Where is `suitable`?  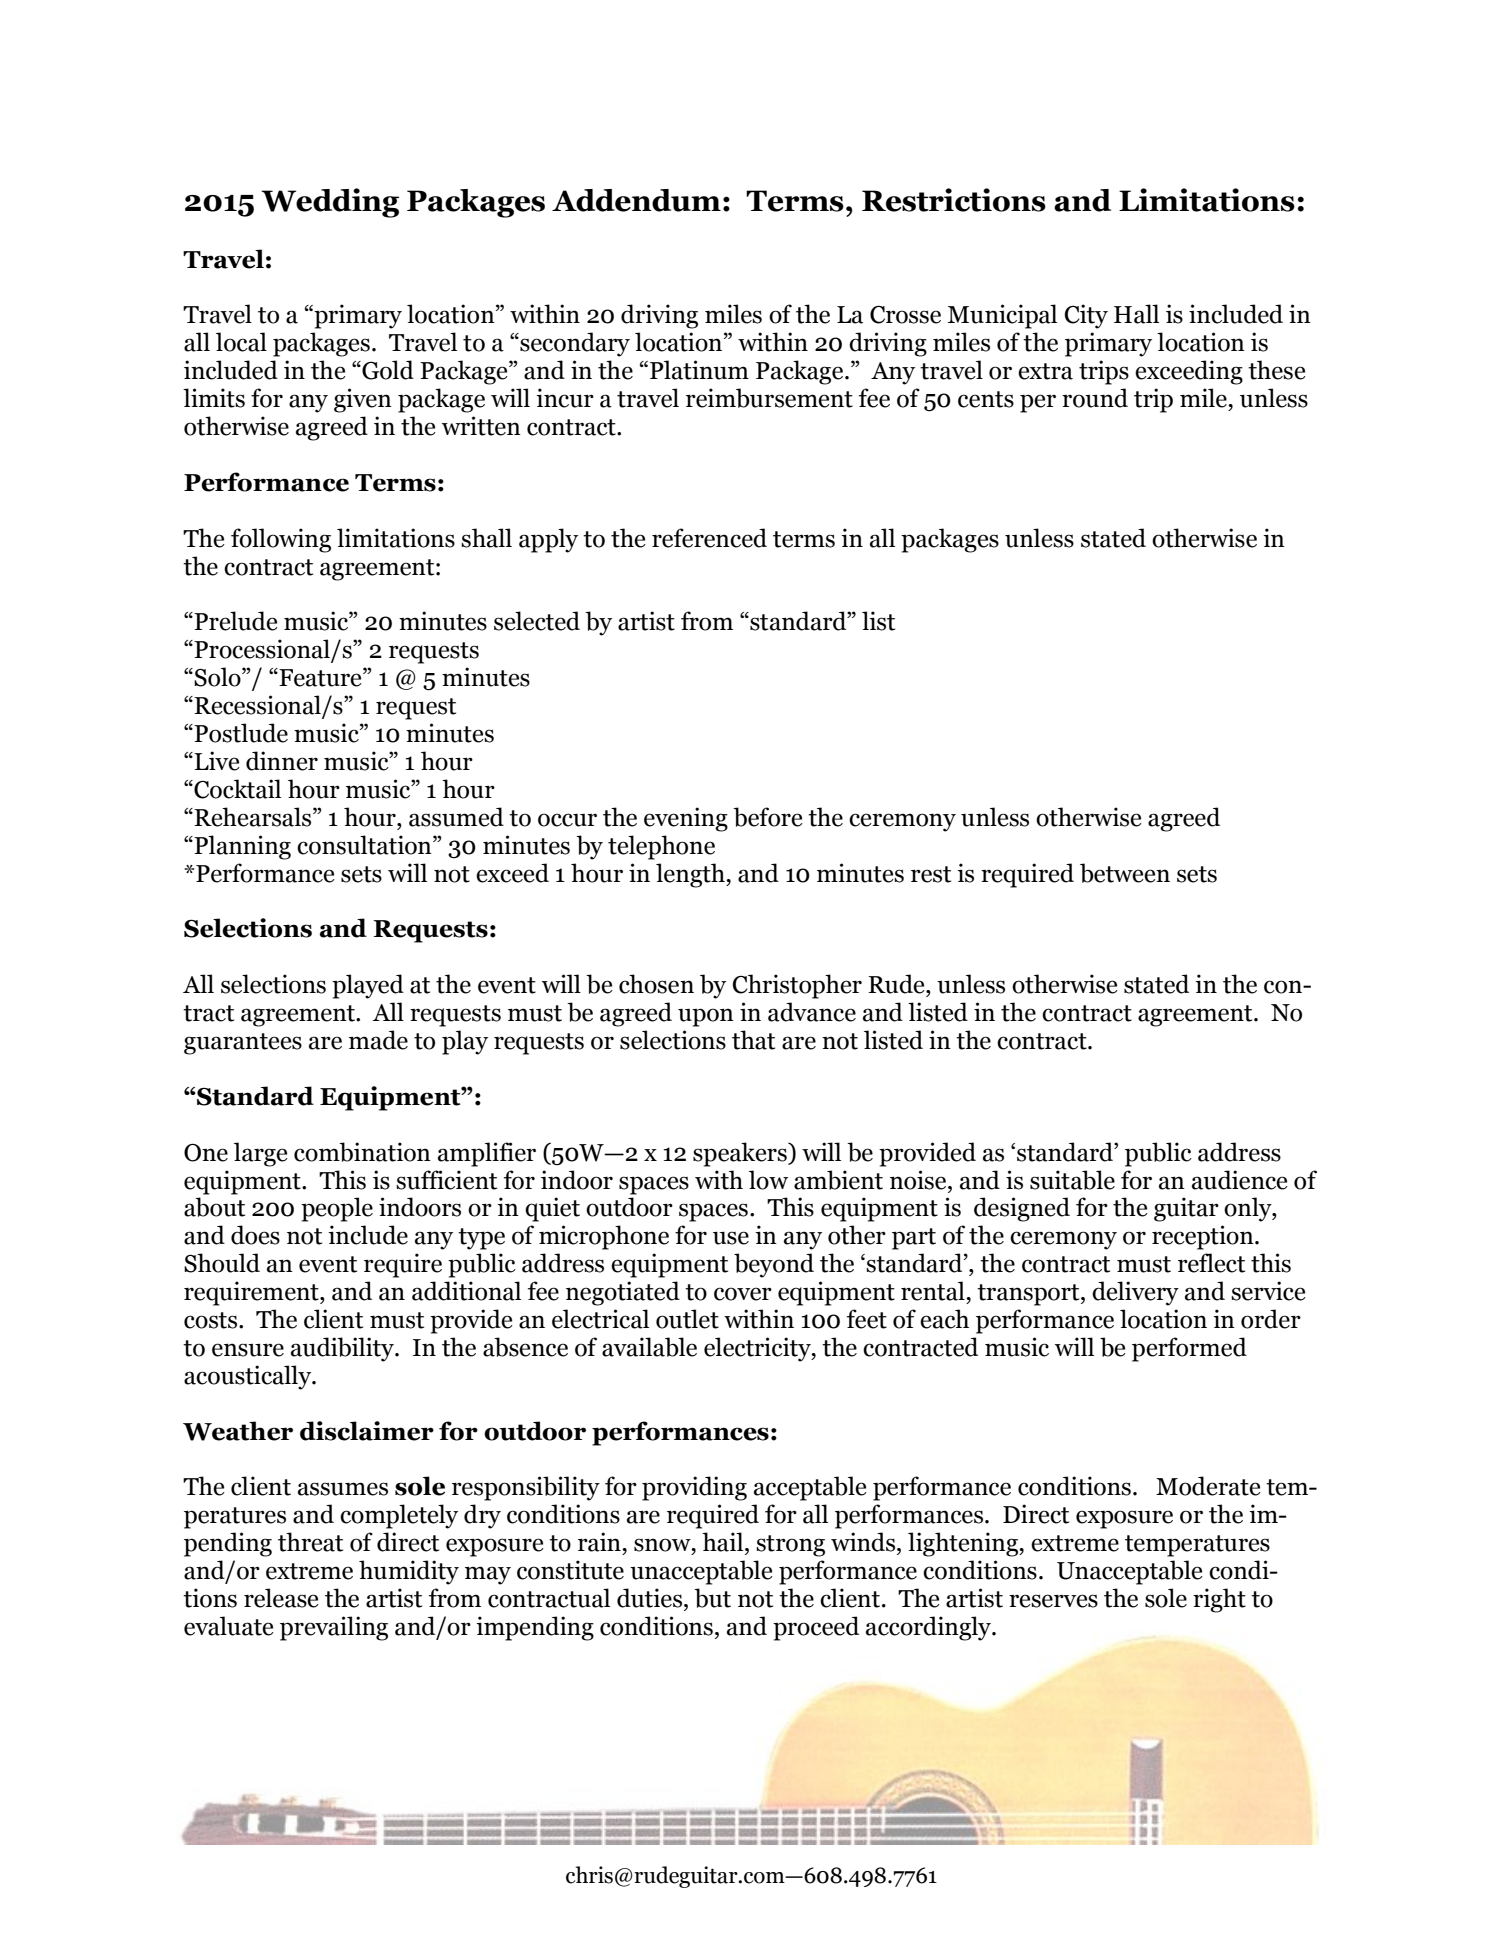 suitable is located at coordinates (1072, 1180).
